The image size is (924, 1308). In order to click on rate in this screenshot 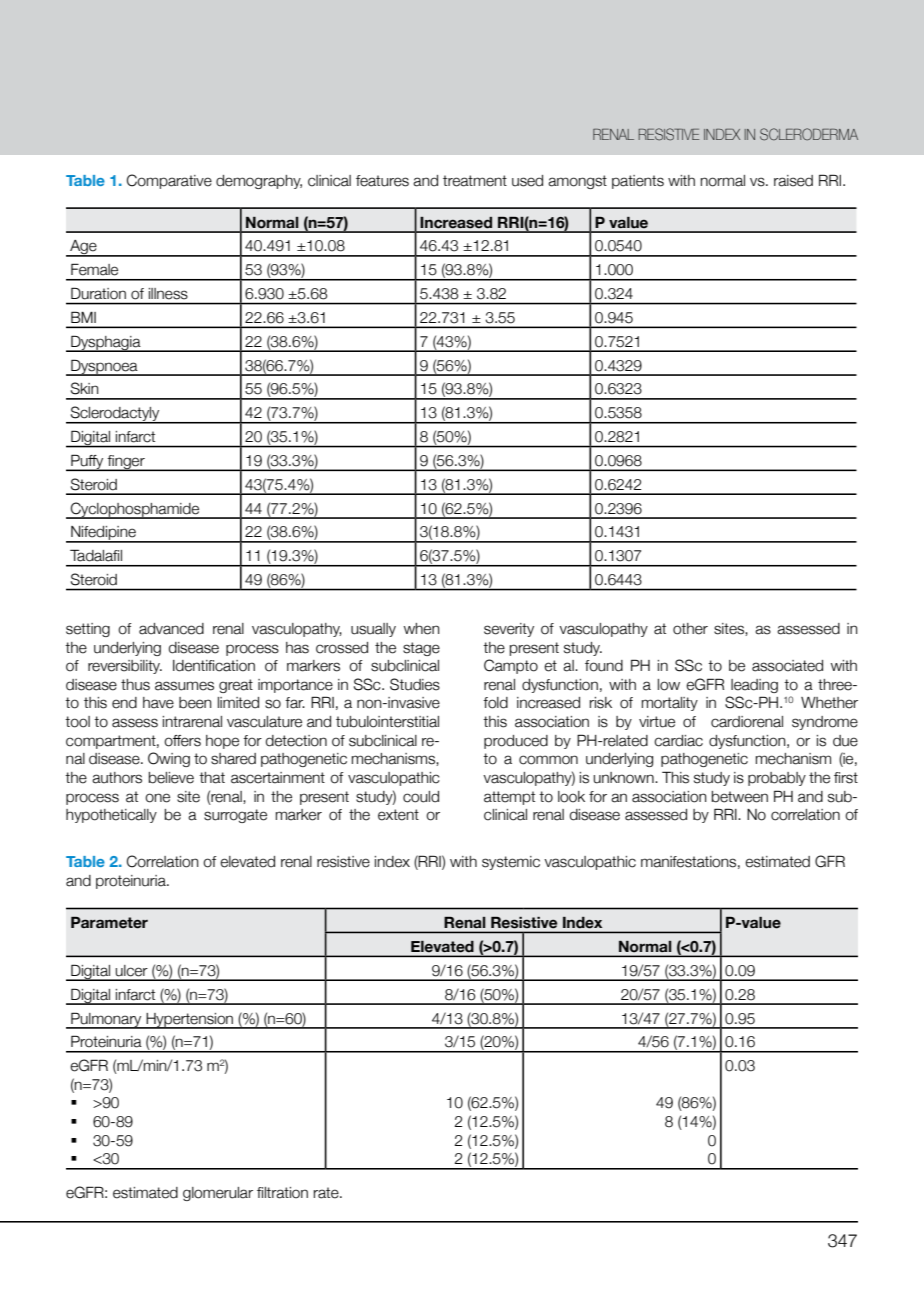, I will do `click(327, 1193)`.
